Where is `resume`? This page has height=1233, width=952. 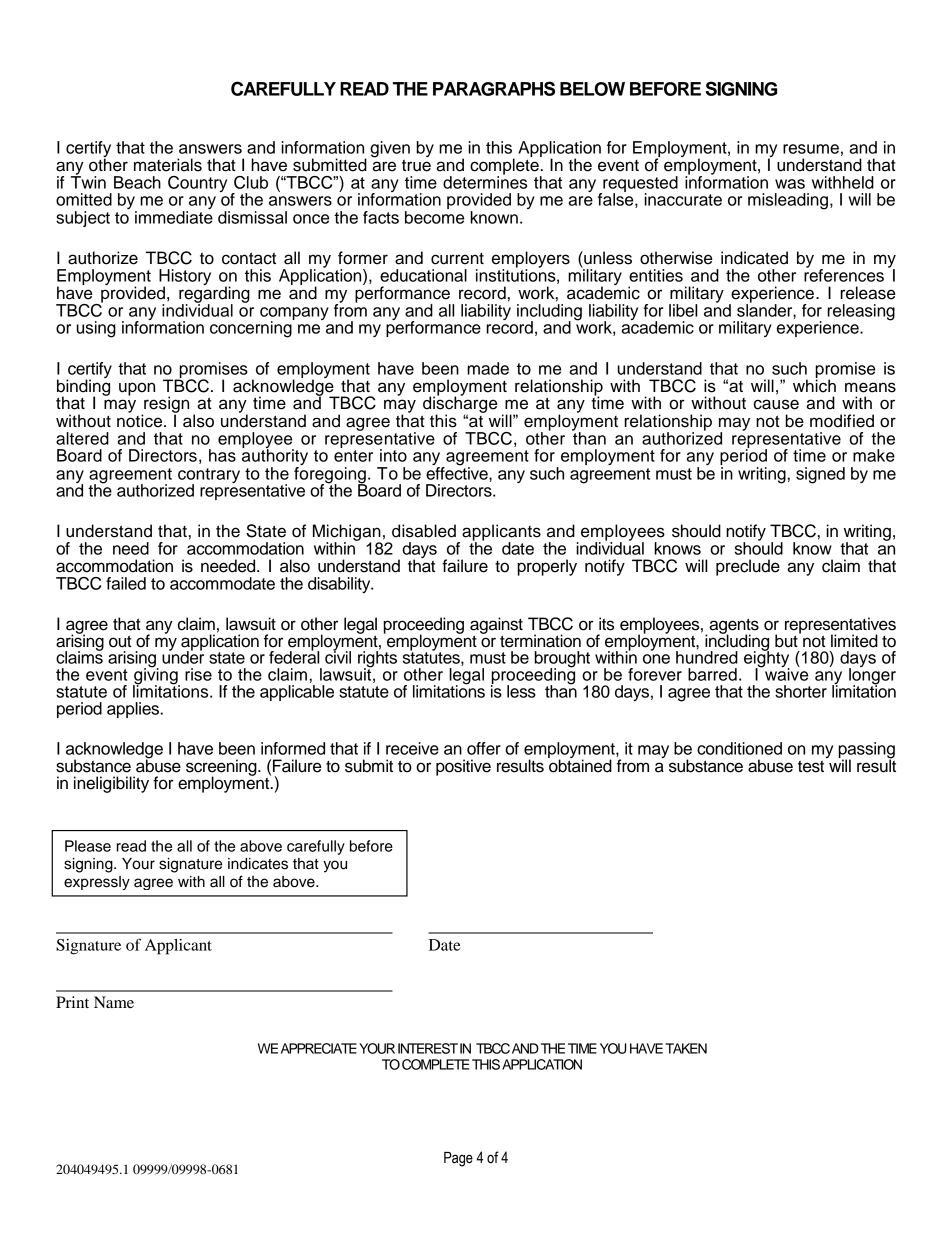
resume is located at coordinates (811, 149).
